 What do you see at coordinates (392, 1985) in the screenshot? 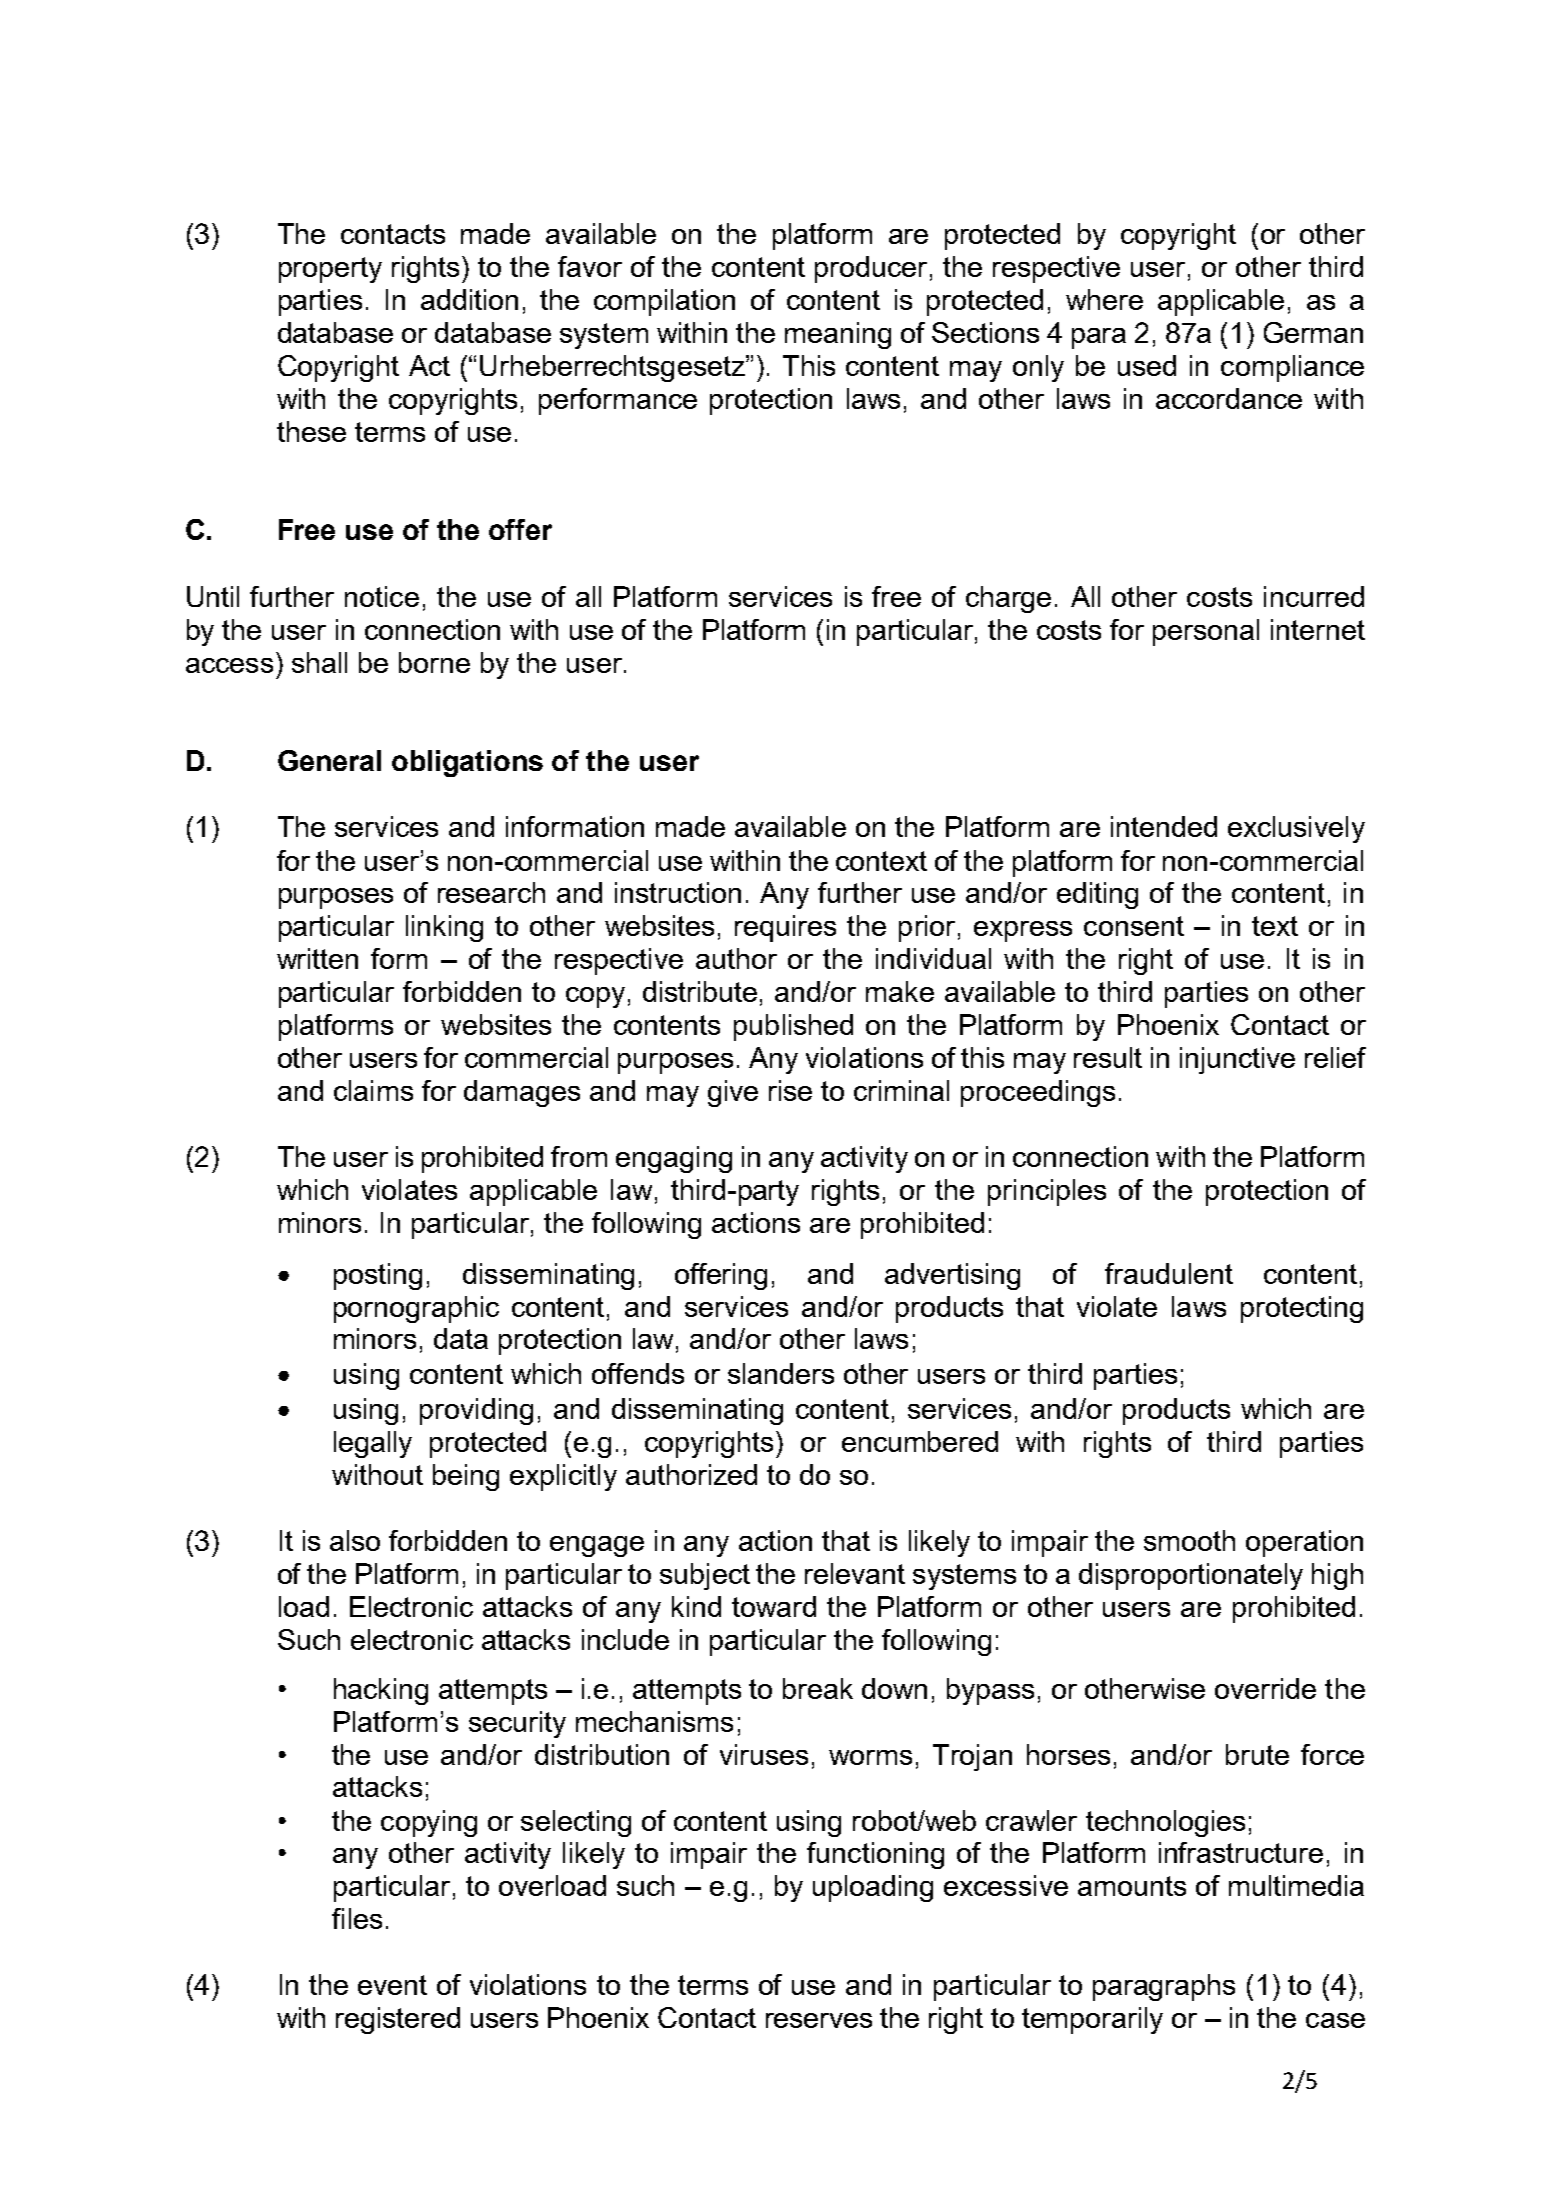
I see `event` at bounding box center [392, 1985].
